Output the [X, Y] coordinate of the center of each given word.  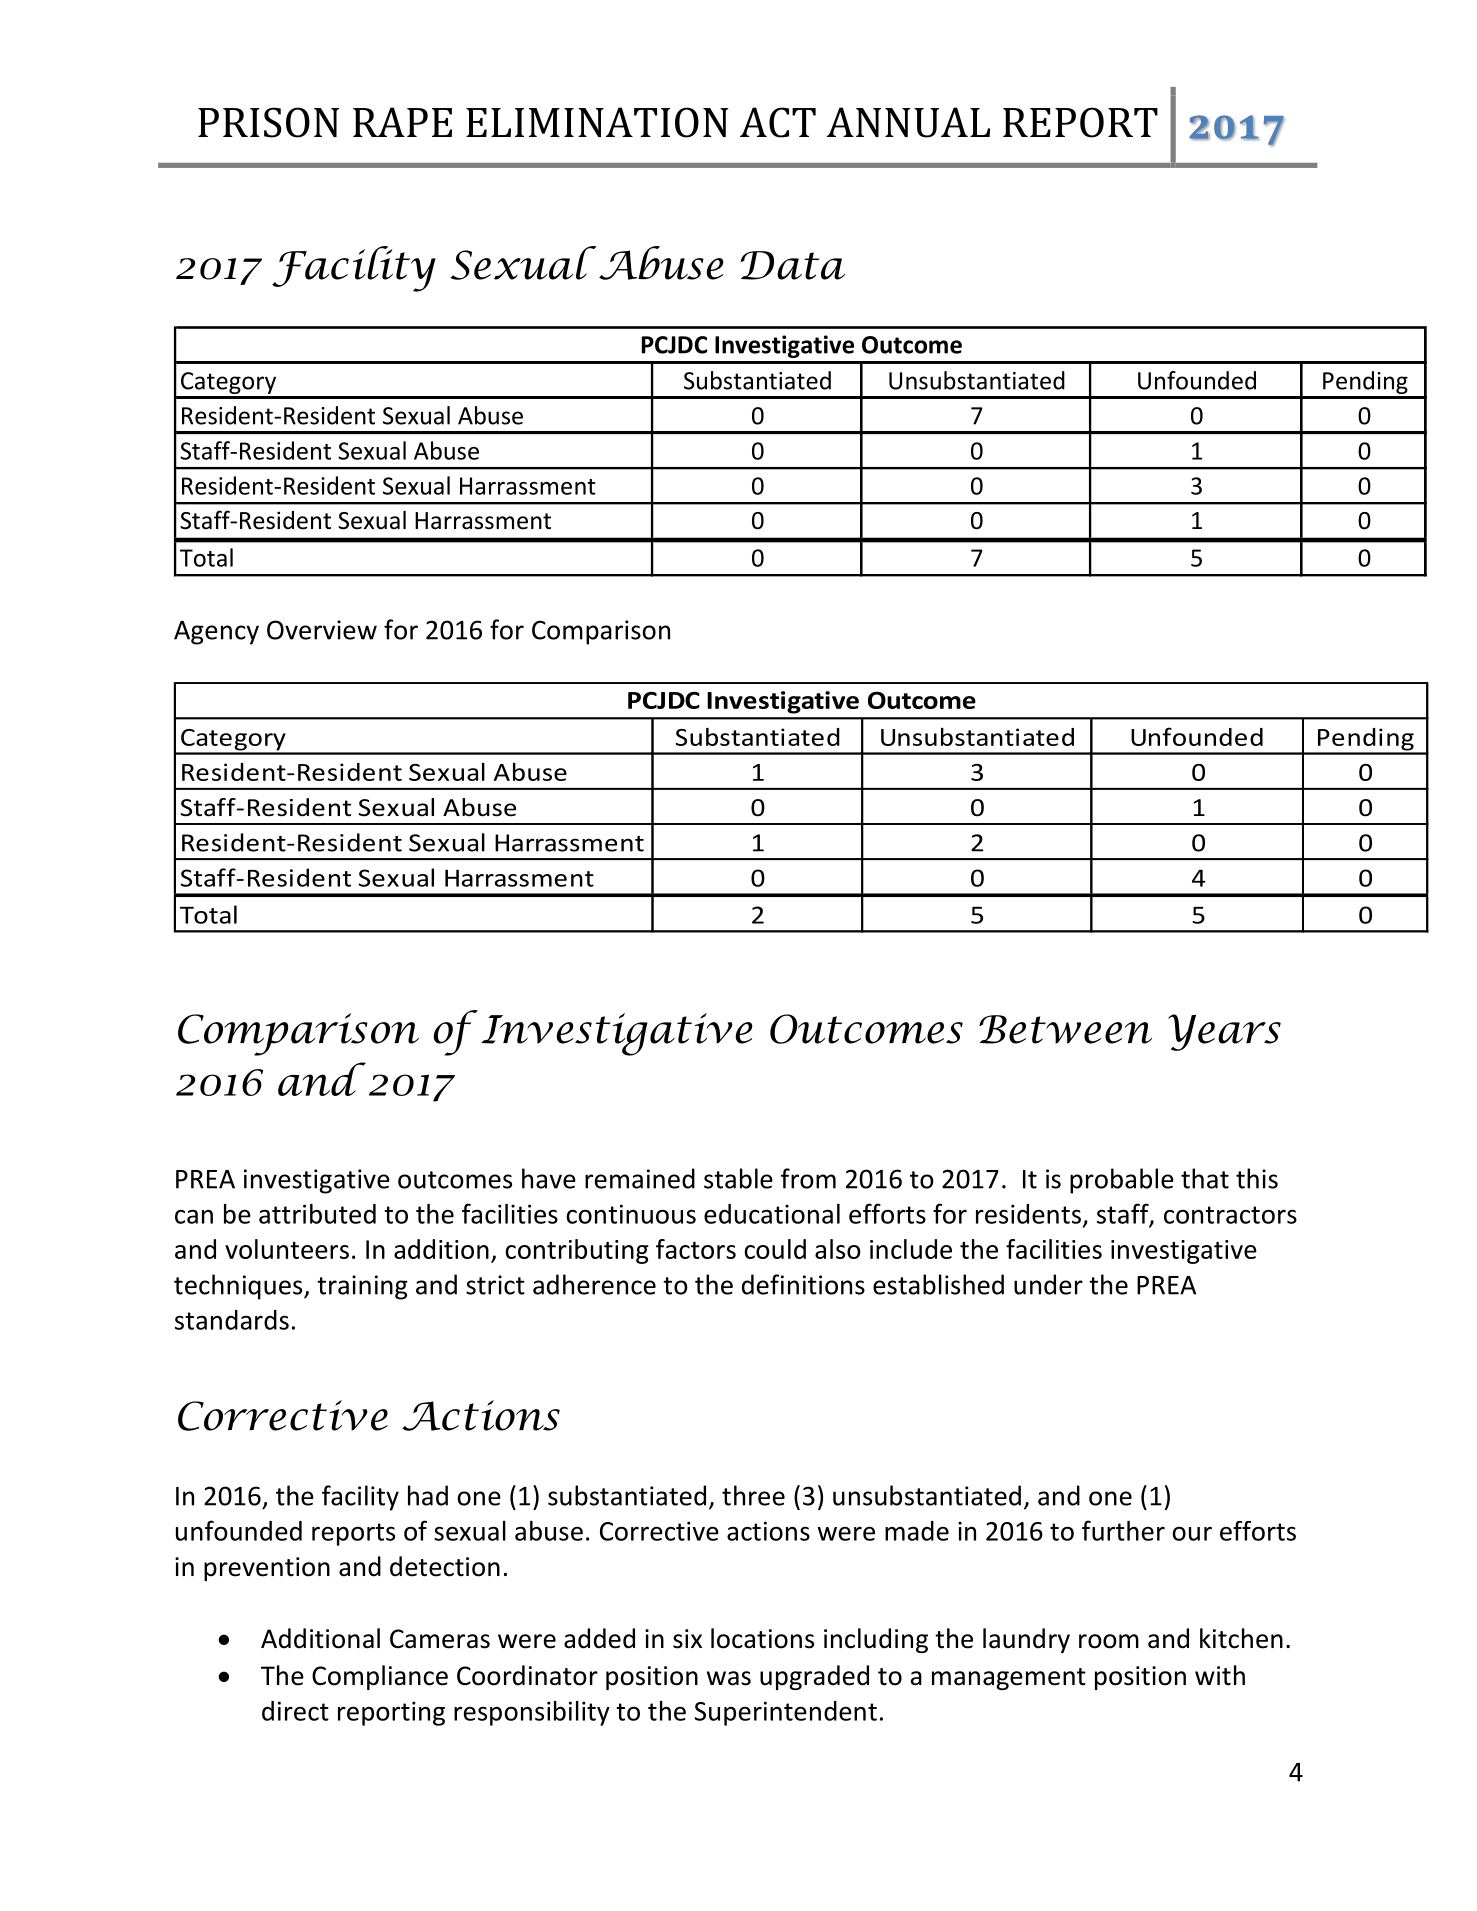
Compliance [380, 1677]
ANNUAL [908, 122]
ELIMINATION [597, 122]
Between [1065, 1029]
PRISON [268, 122]
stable [738, 1178]
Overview [322, 630]
